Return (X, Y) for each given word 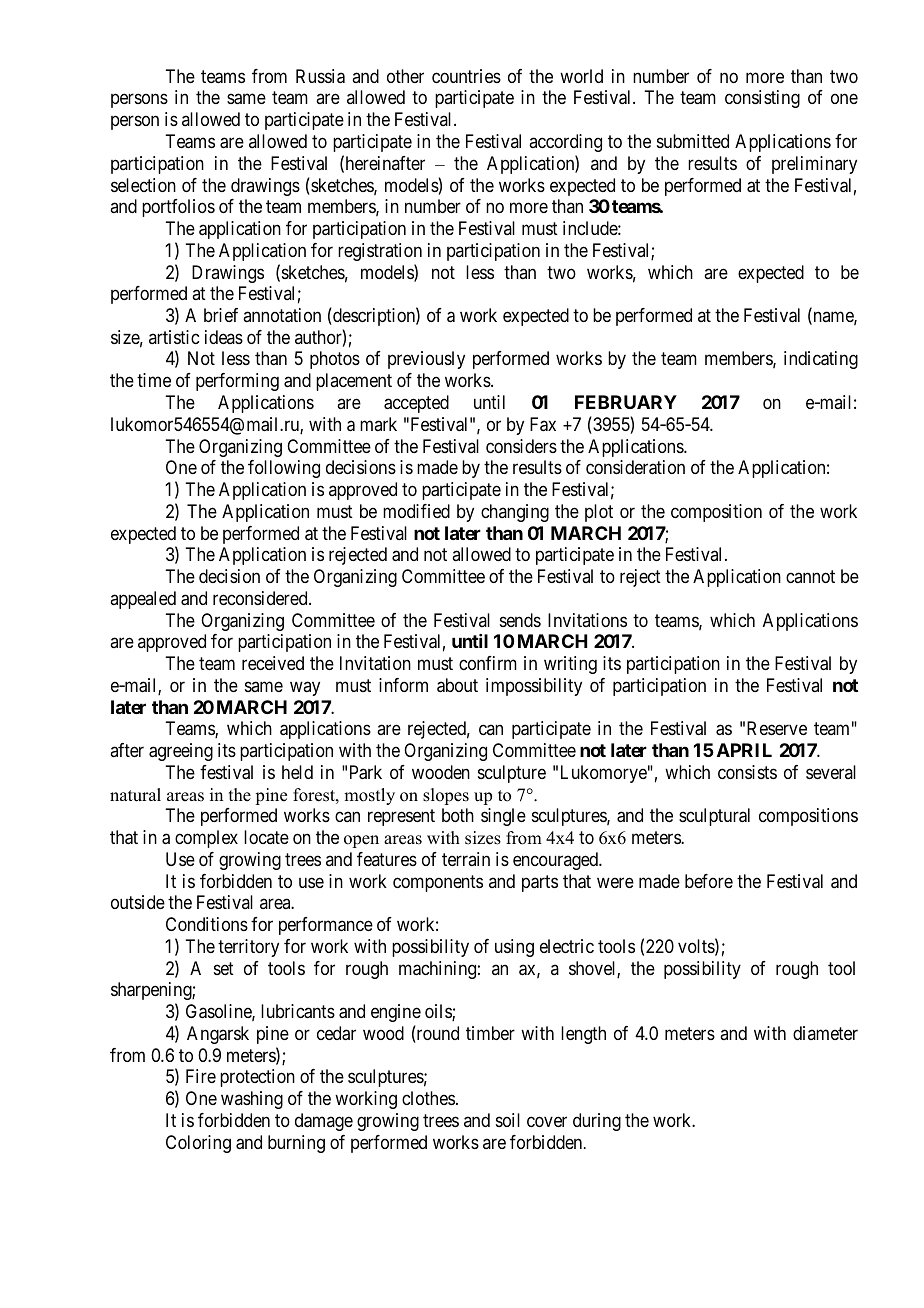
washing (252, 1100)
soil (508, 1120)
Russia (320, 76)
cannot (810, 576)
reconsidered (261, 598)
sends (520, 620)
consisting (762, 99)
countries (466, 76)
